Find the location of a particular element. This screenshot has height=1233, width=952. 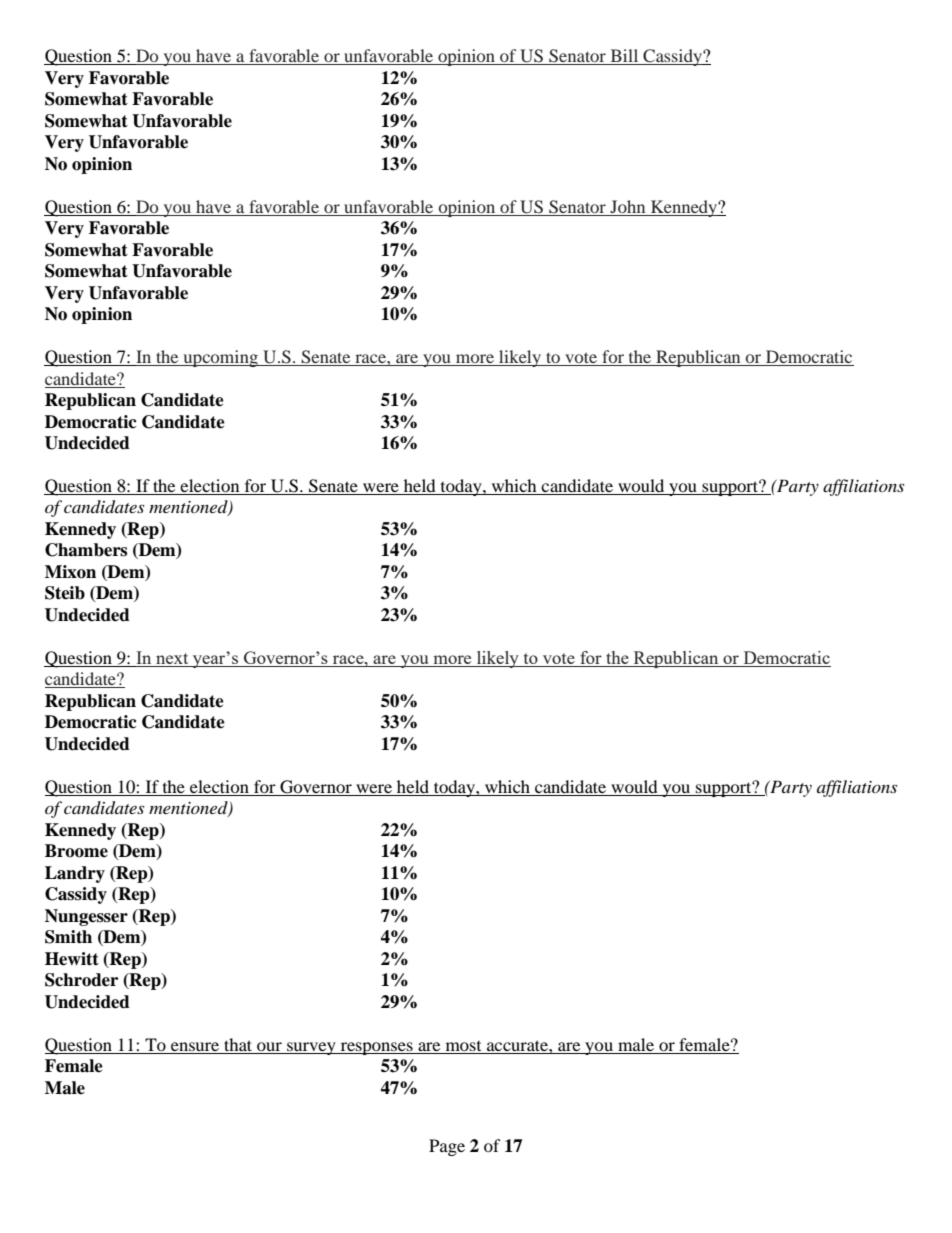

Smith is located at coordinates (68, 937).
